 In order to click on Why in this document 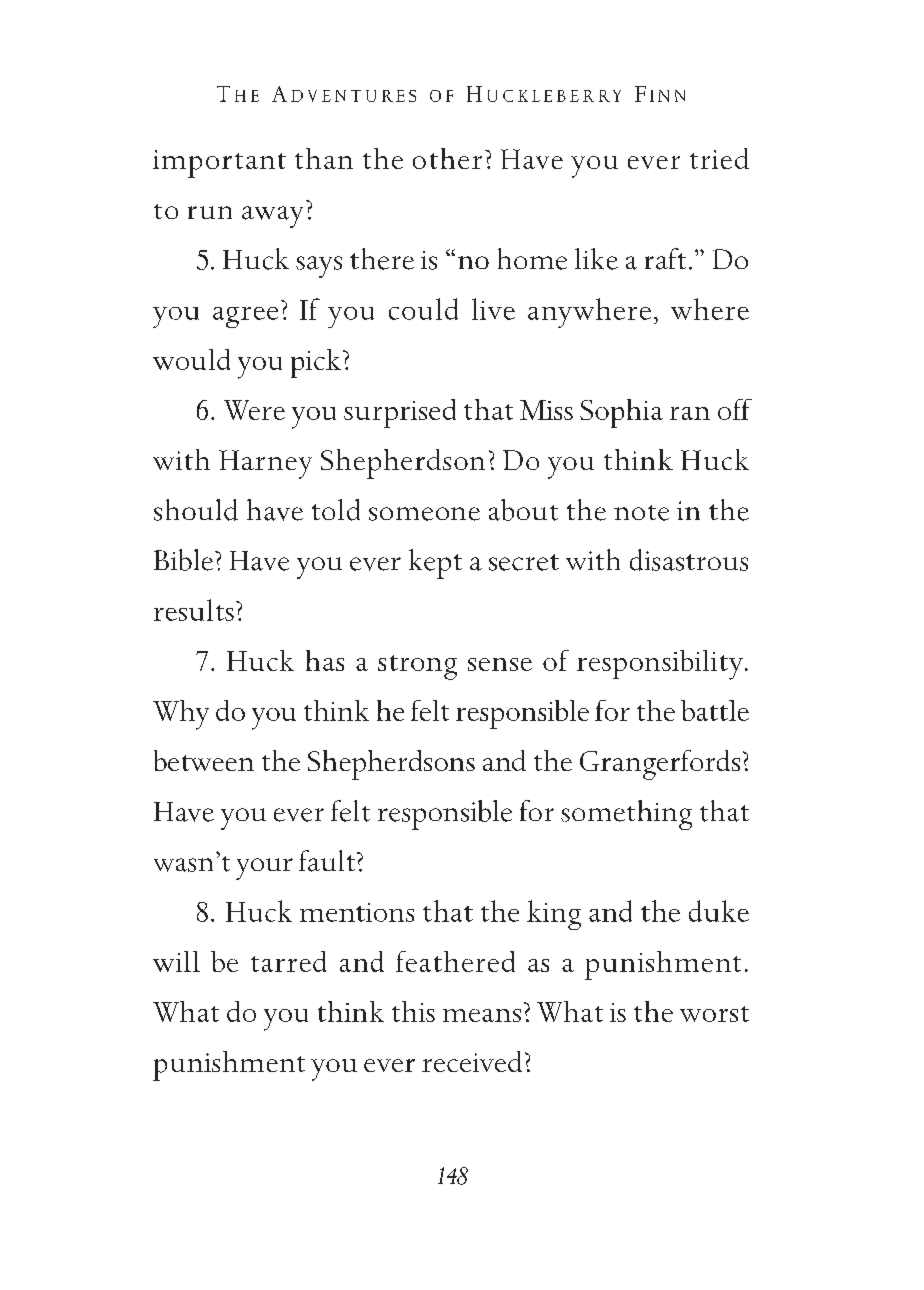, I will do `click(181, 715)`.
